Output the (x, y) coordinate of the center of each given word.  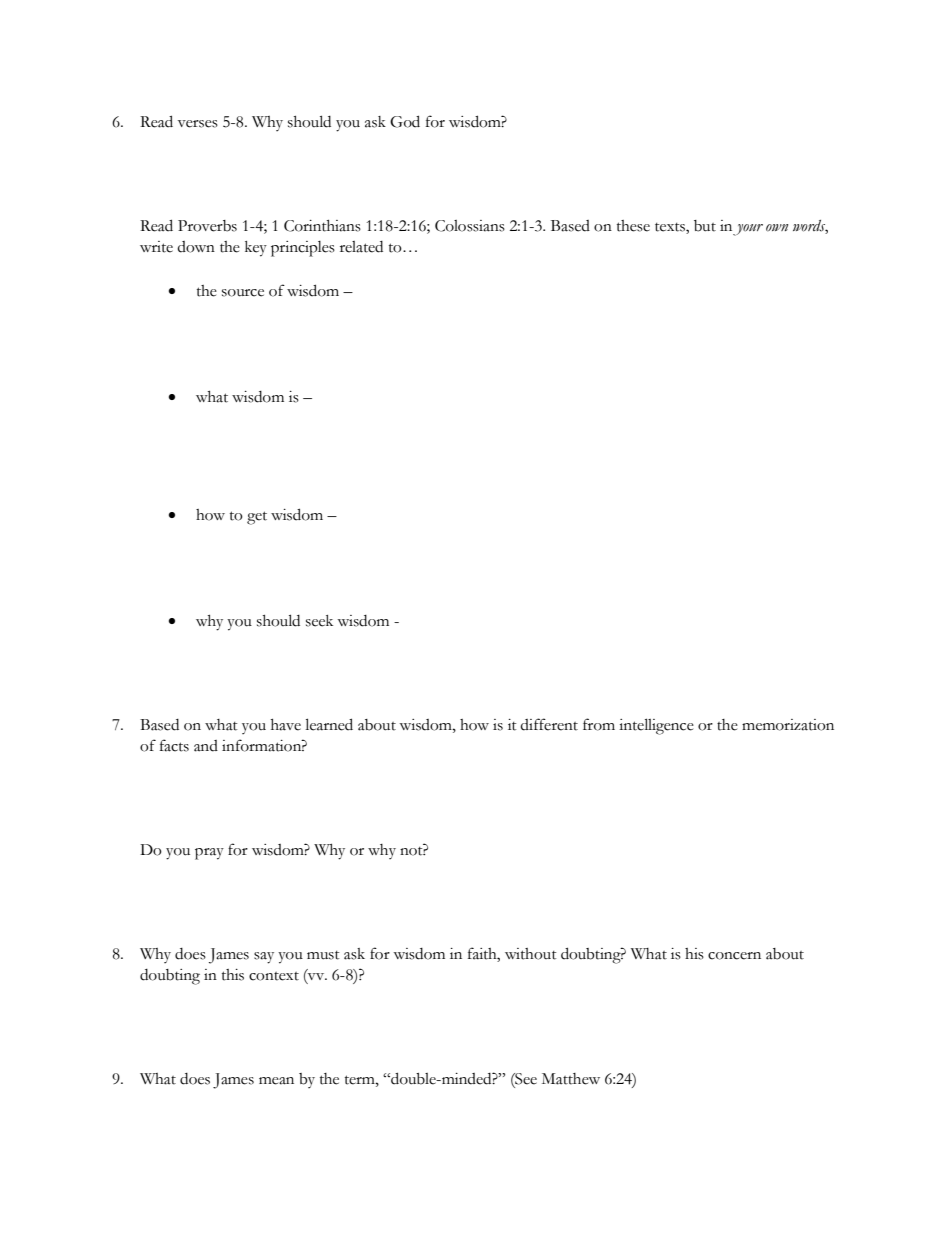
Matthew (571, 1079)
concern (734, 956)
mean (276, 1081)
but (705, 226)
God (405, 121)
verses (198, 124)
